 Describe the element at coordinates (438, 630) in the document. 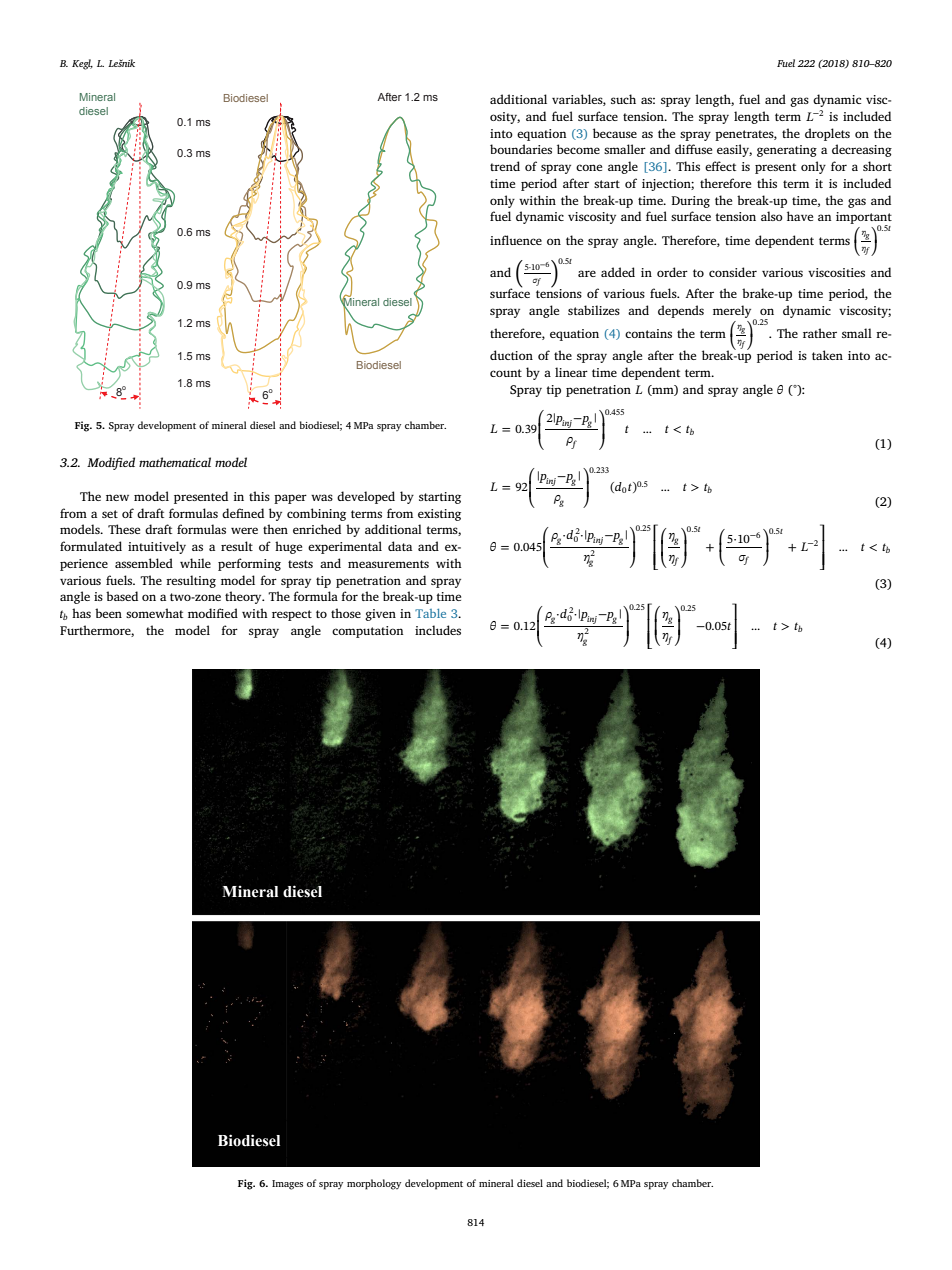

I see `includes` at that location.
